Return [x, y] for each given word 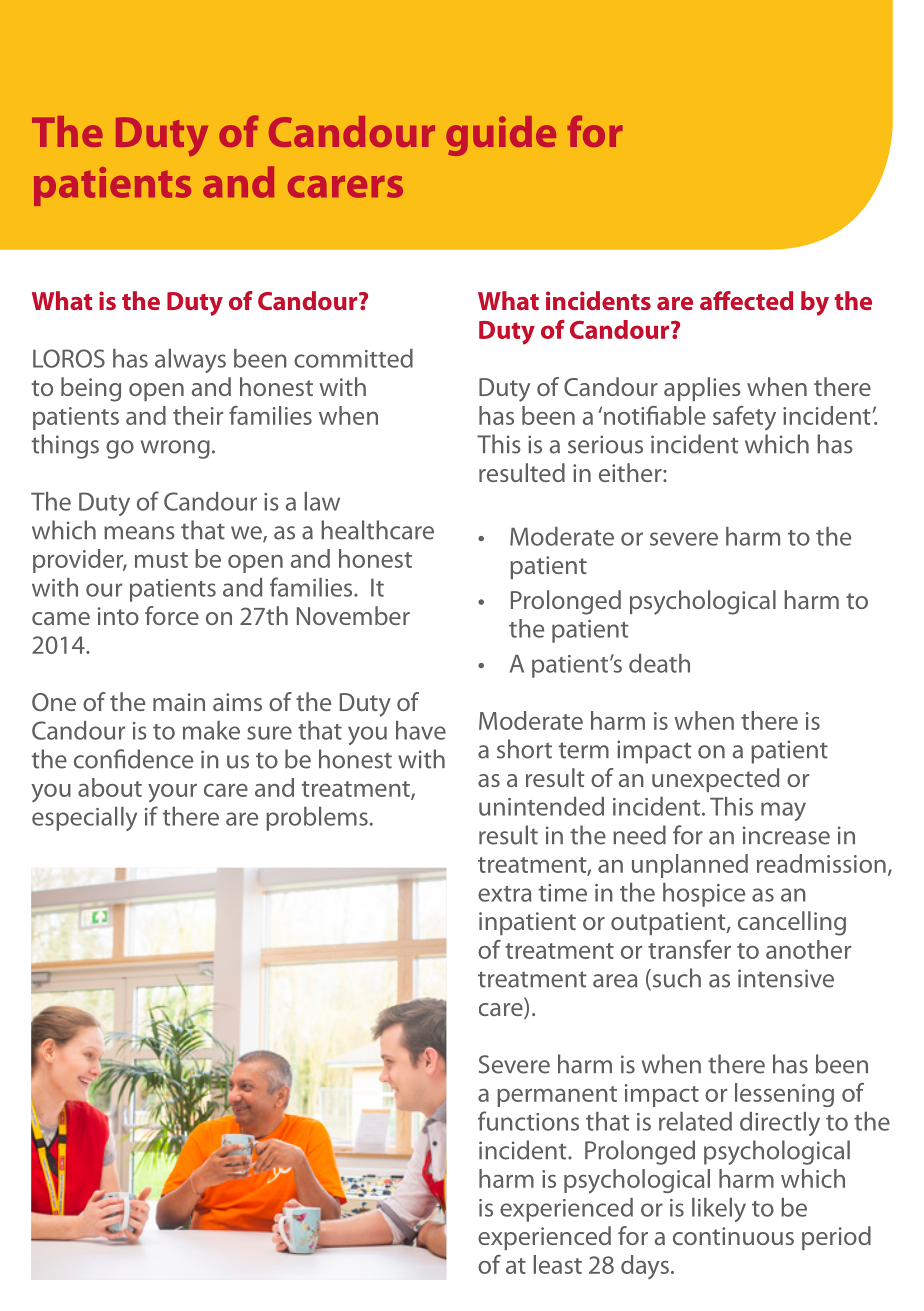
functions [528, 1121]
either [631, 472]
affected [746, 300]
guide [501, 136]
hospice [704, 895]
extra [505, 894]
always [190, 361]
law [322, 501]
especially [84, 819]
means [139, 533]
